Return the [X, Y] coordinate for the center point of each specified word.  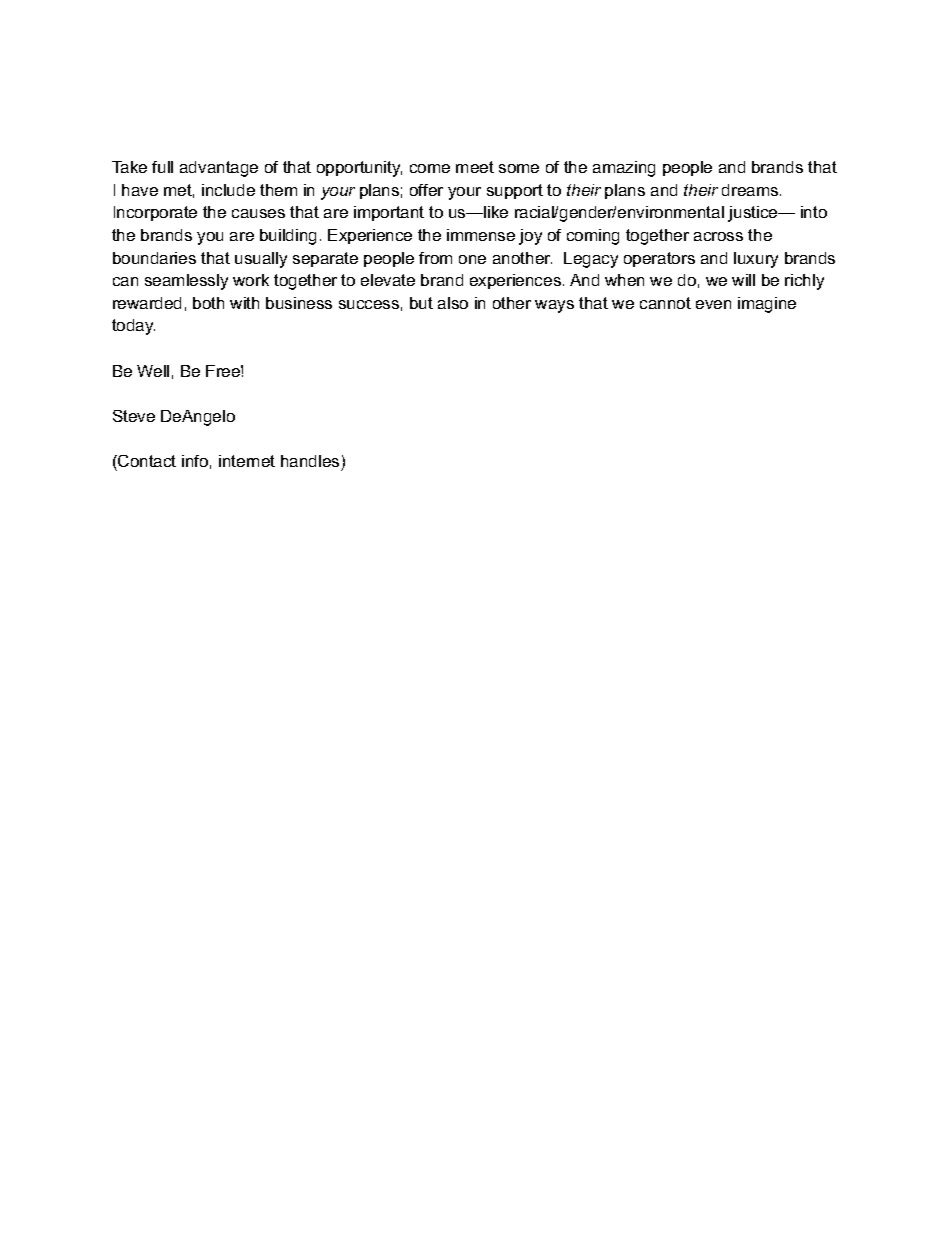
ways [554, 306]
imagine [767, 305]
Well [153, 371]
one [472, 259]
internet [247, 461]
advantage [219, 169]
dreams [751, 190]
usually [261, 260]
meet [475, 167]
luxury [756, 260]
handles [310, 461]
